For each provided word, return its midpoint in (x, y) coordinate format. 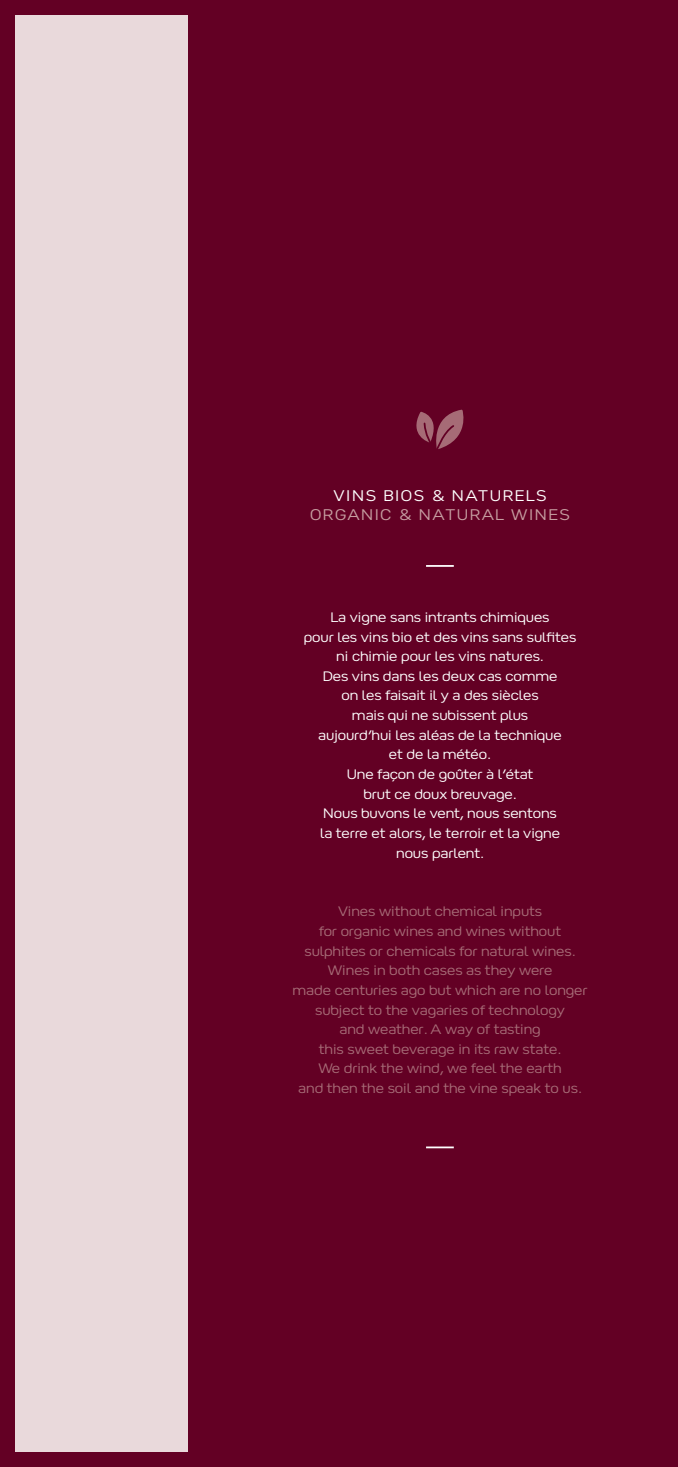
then (342, 1088)
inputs (521, 913)
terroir (465, 833)
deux (458, 676)
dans (399, 676)
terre (351, 833)
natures (516, 656)
